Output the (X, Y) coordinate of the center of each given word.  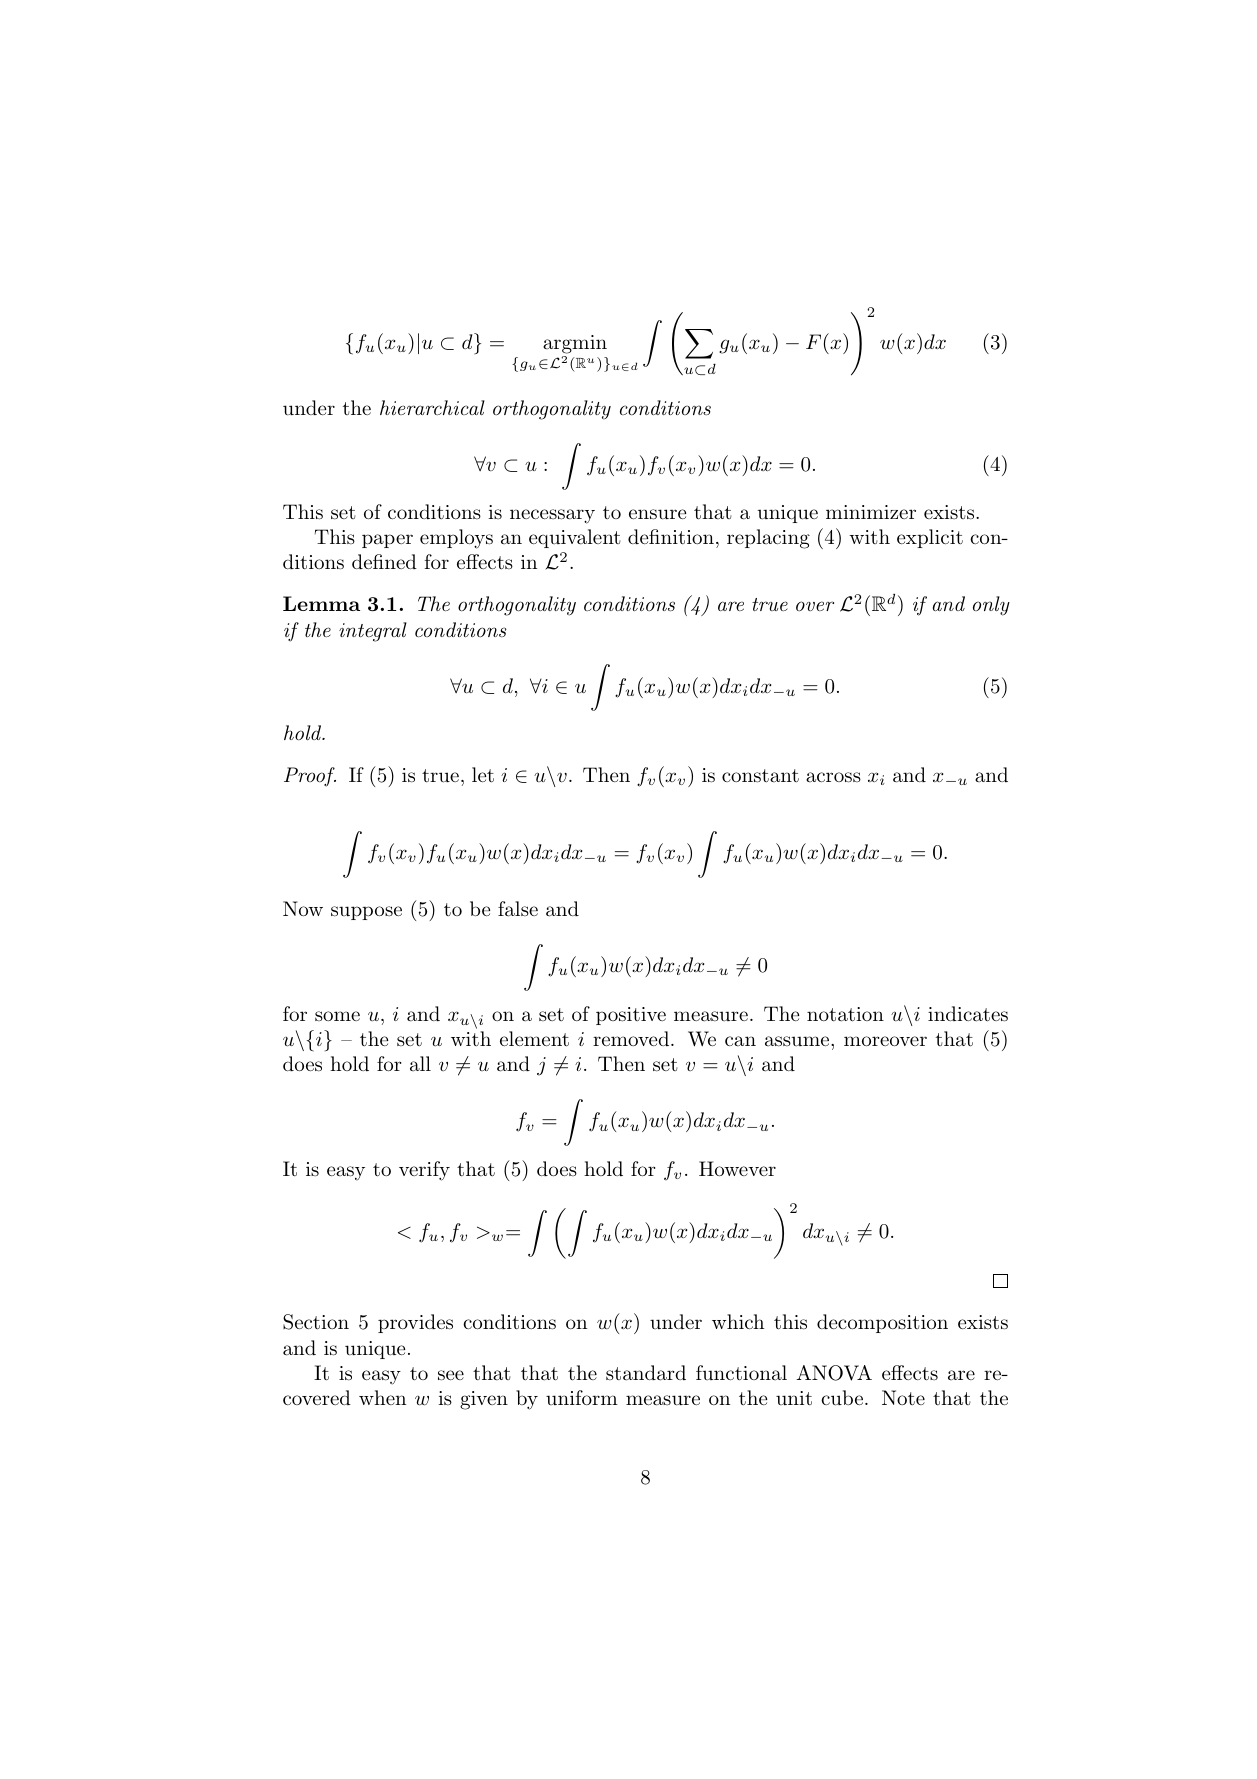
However (737, 1168)
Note (903, 1397)
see (451, 1375)
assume (798, 1041)
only (991, 606)
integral (373, 632)
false (518, 909)
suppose (366, 913)
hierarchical (432, 407)
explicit (930, 538)
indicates (968, 1014)
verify (424, 1171)
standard (646, 1373)
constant (760, 776)
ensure (657, 514)
